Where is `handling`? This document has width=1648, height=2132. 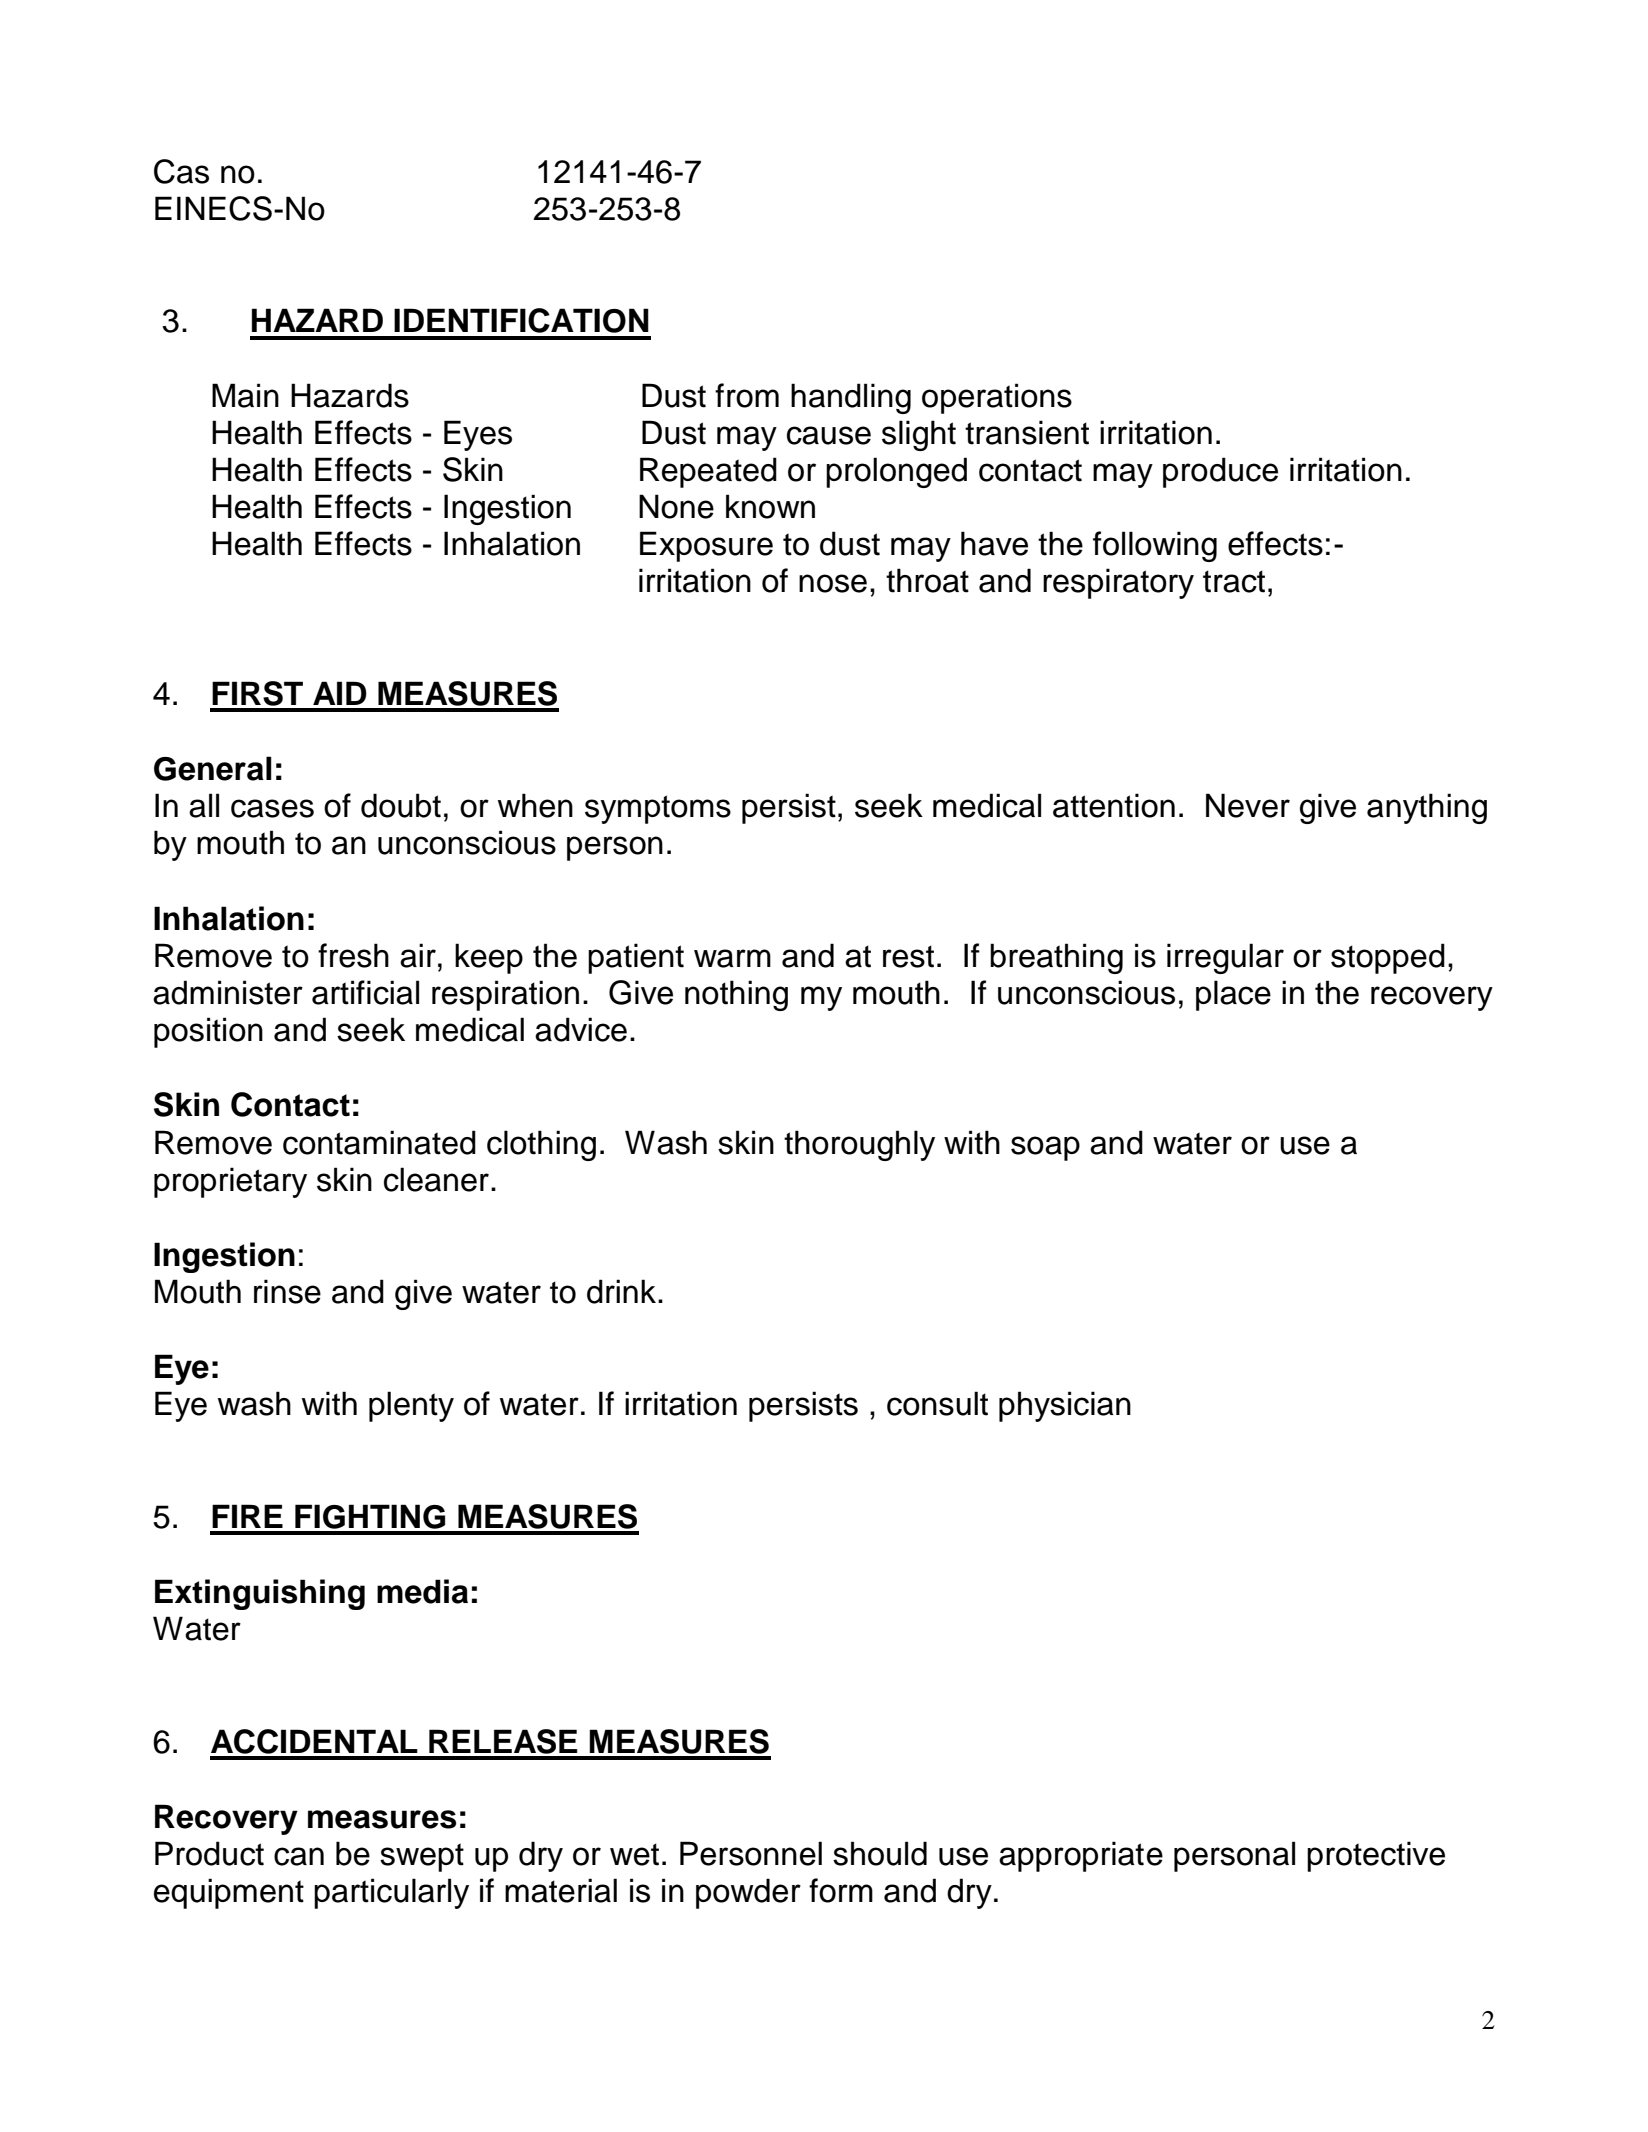 handling is located at coordinates (851, 398).
